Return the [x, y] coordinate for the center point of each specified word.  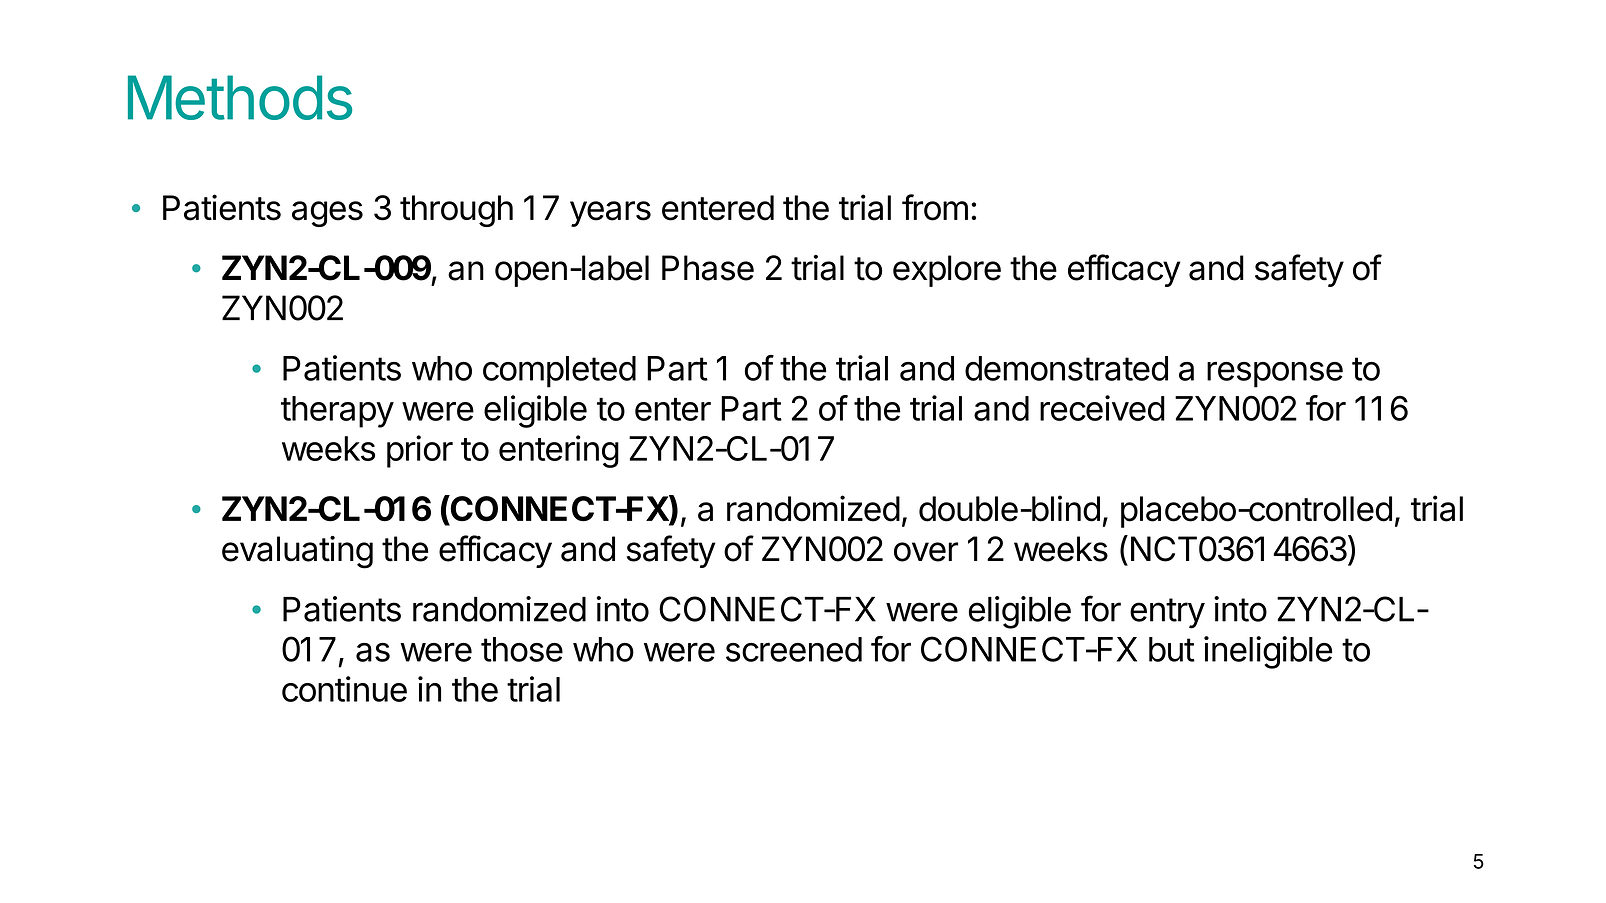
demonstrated [1066, 368]
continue [344, 689]
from [935, 207]
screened [794, 649]
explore [947, 271]
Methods [240, 97]
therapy [337, 412]
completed [559, 372]
